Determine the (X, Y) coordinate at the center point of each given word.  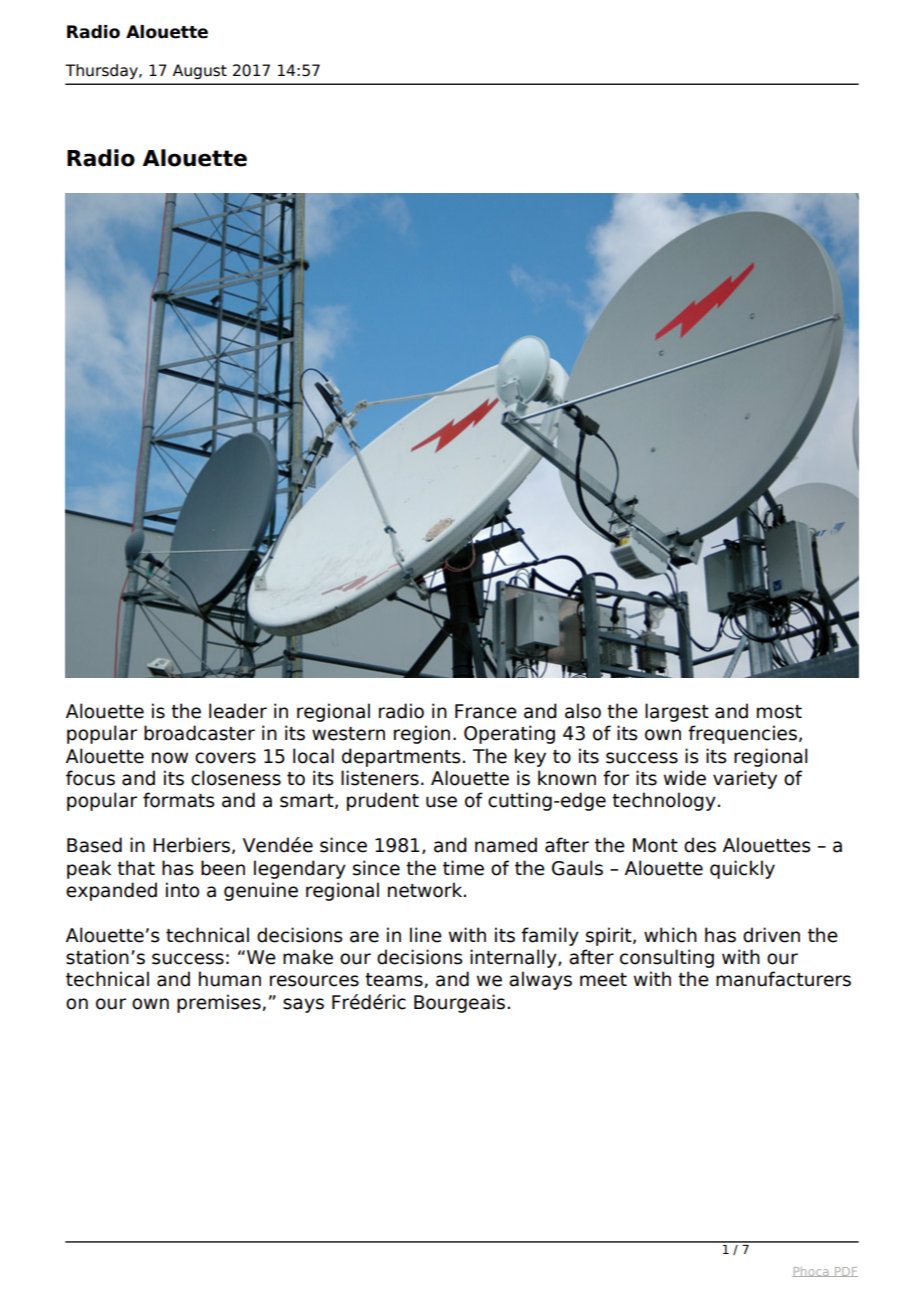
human (230, 979)
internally (514, 958)
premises (220, 1003)
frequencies (742, 734)
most (779, 712)
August (200, 71)
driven (771, 935)
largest (677, 712)
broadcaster (199, 733)
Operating (509, 734)
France (486, 711)
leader (238, 711)
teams (395, 980)
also (583, 711)
